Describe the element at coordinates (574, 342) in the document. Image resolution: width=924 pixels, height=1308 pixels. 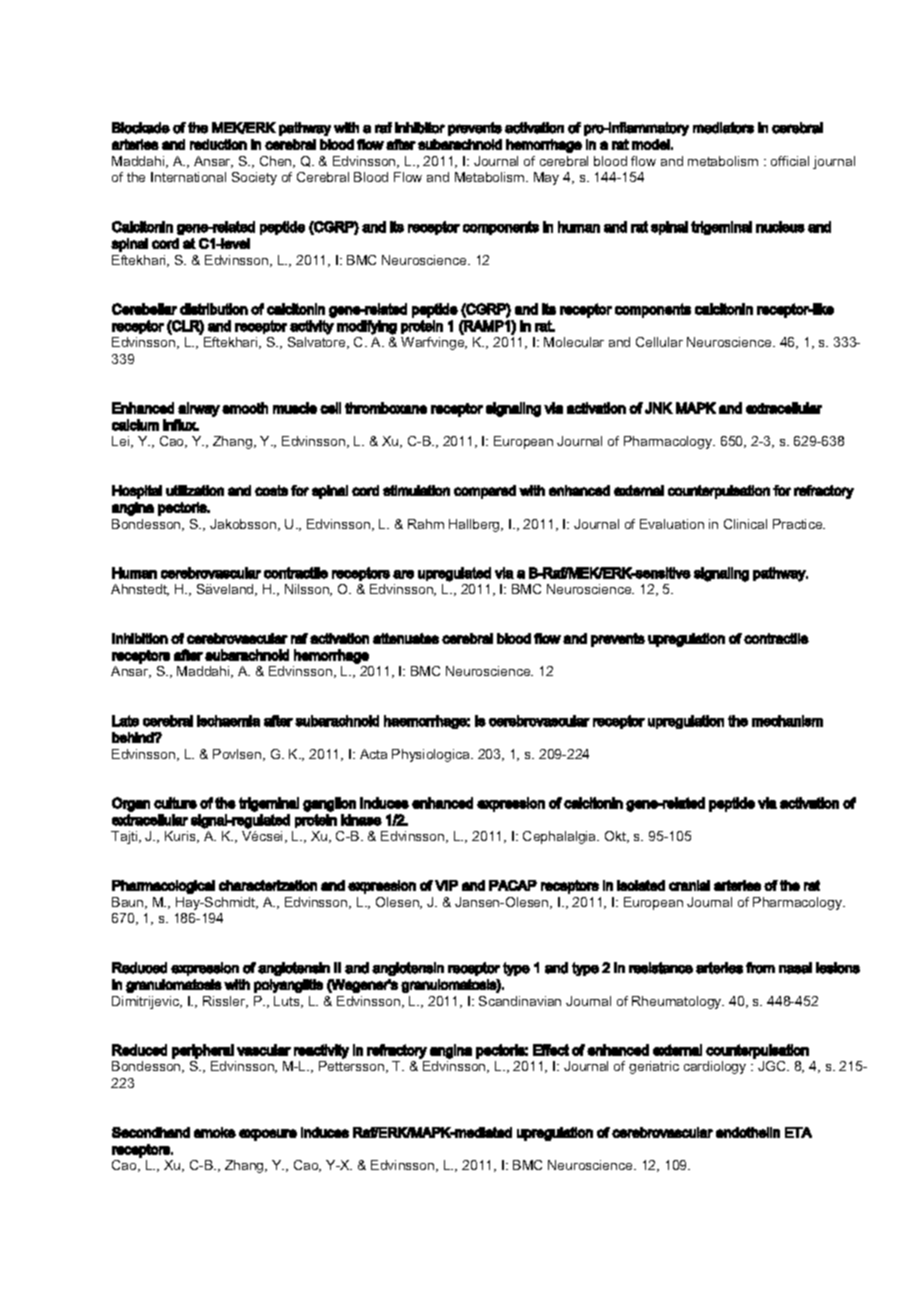
I see `Molecular` at that location.
